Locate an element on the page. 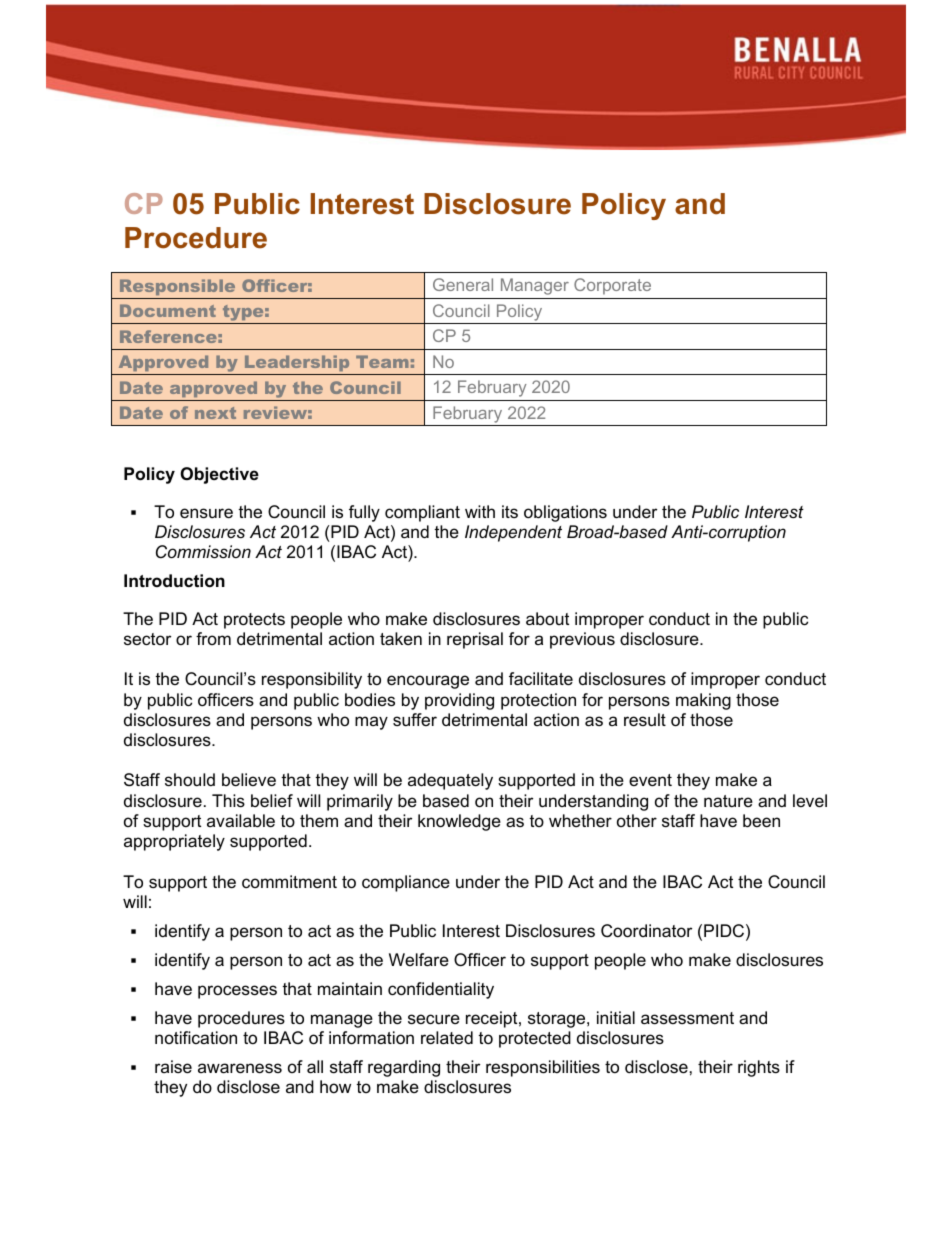 The image size is (952, 1233). Corporate is located at coordinates (612, 286).
